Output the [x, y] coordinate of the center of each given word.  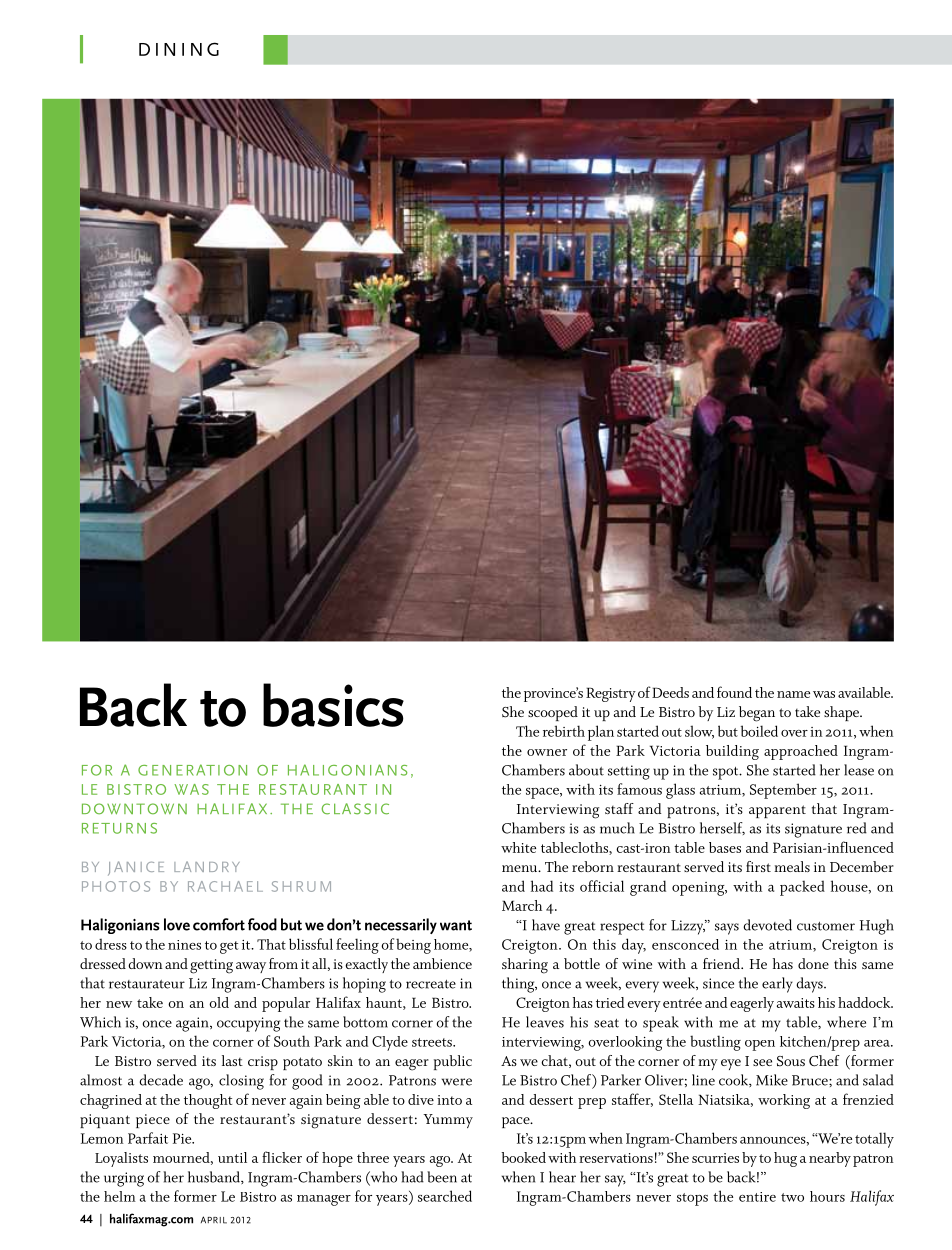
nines [184, 945]
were [457, 1082]
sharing [525, 966]
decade [161, 1080]
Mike [772, 1080]
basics [333, 705]
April [214, 1220]
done [813, 963]
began [757, 714]
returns [119, 828]
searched [445, 1196]
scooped [553, 713]
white [518, 847]
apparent [777, 811]
